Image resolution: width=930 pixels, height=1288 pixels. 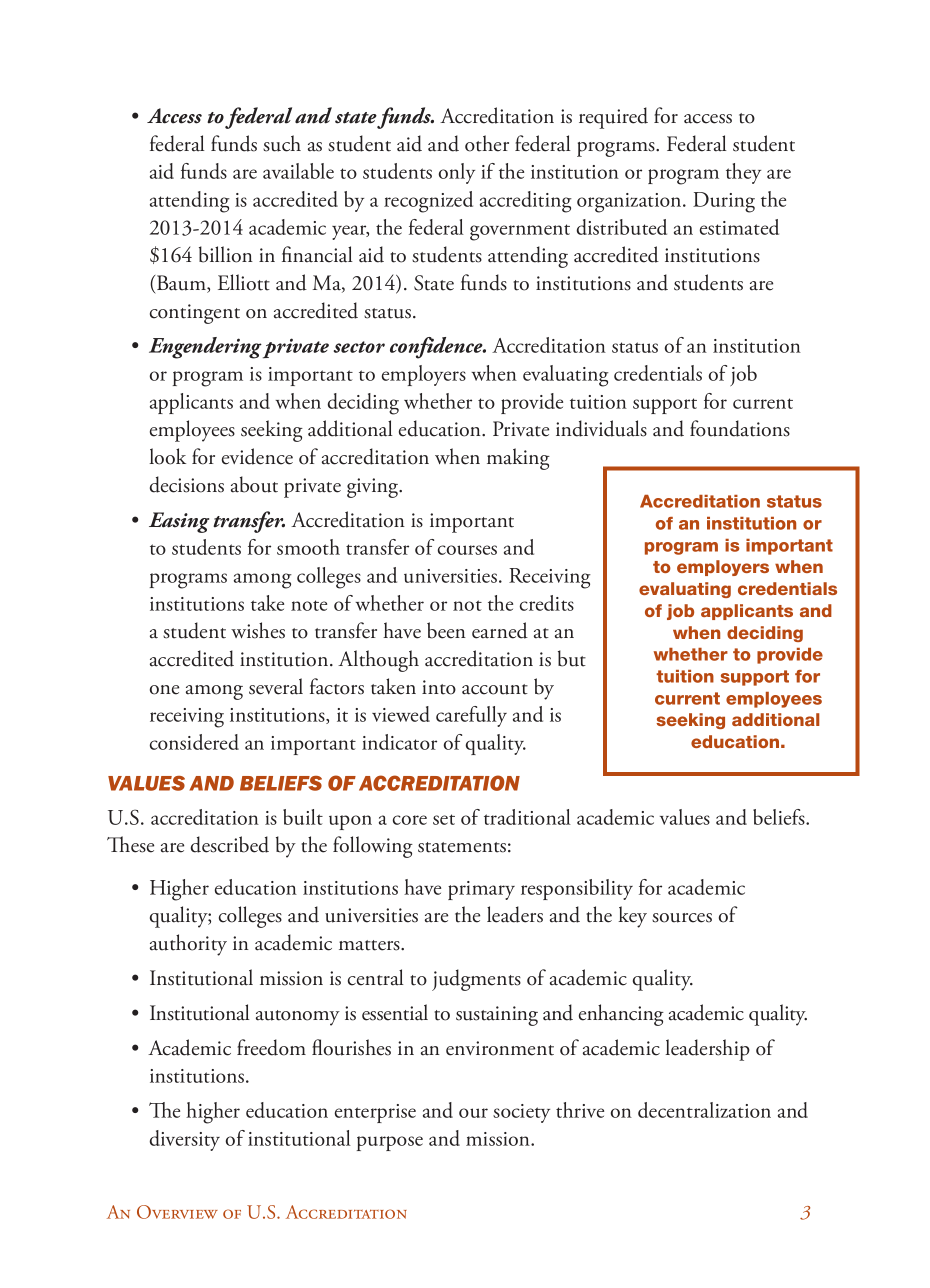 What do you see at coordinates (374, 488) in the screenshot?
I see `giving` at bounding box center [374, 488].
